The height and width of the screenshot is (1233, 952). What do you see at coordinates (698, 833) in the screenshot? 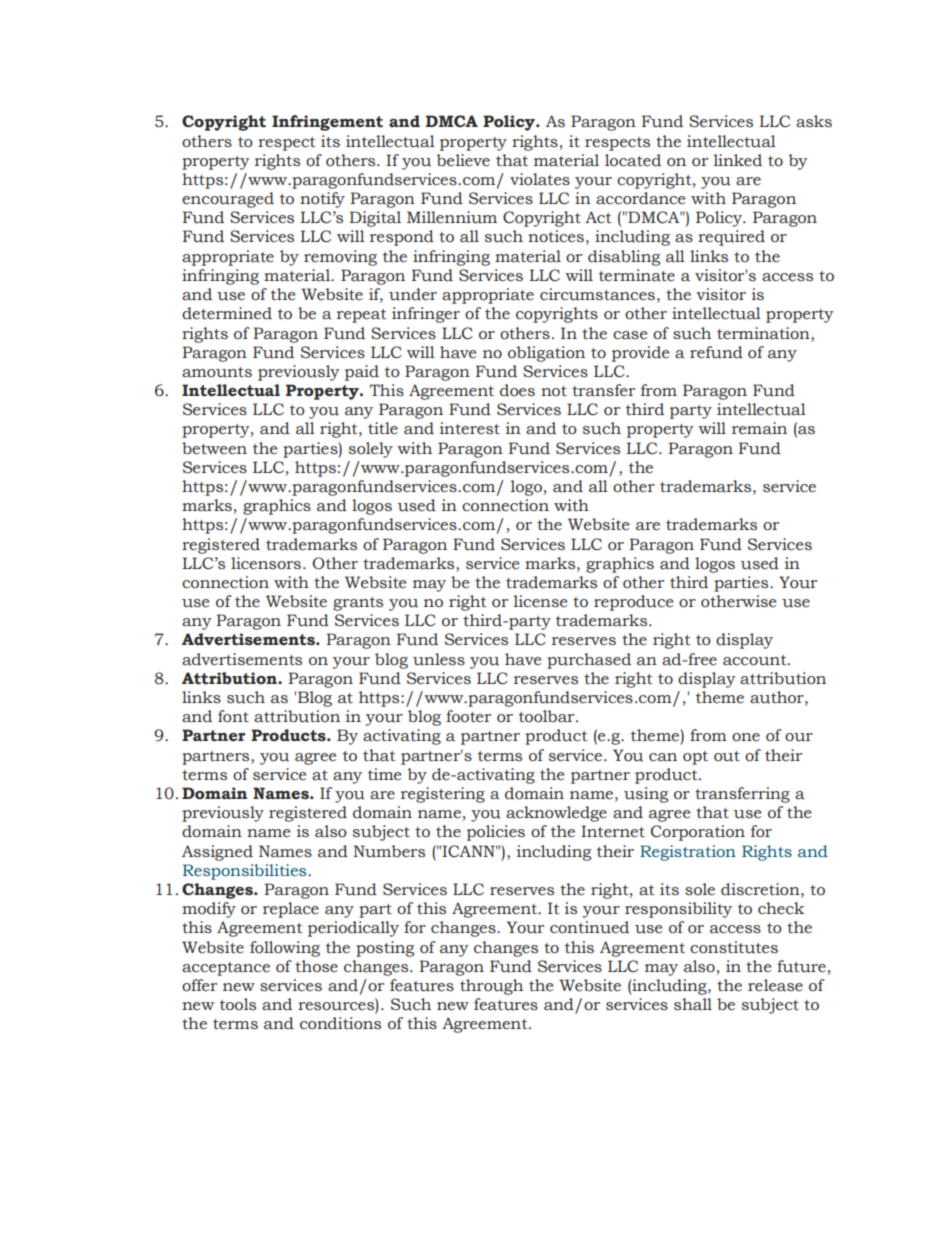
I see `Corporation` at bounding box center [698, 833].
